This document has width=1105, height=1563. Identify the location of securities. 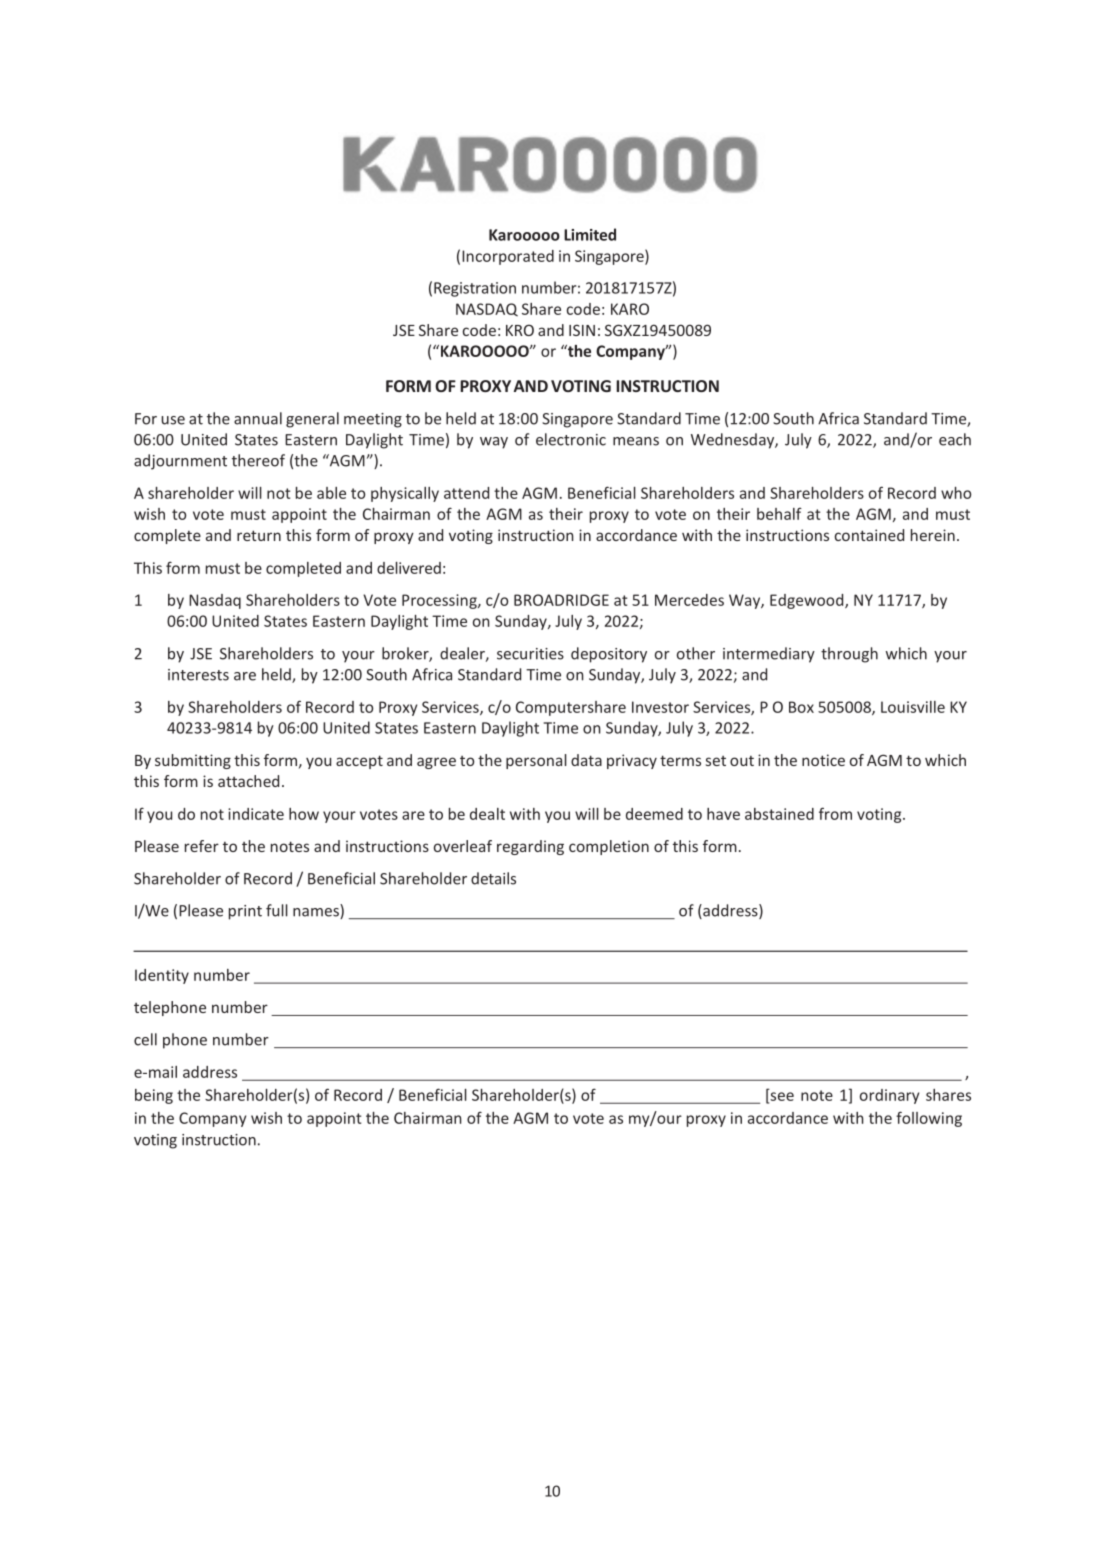
(530, 654).
